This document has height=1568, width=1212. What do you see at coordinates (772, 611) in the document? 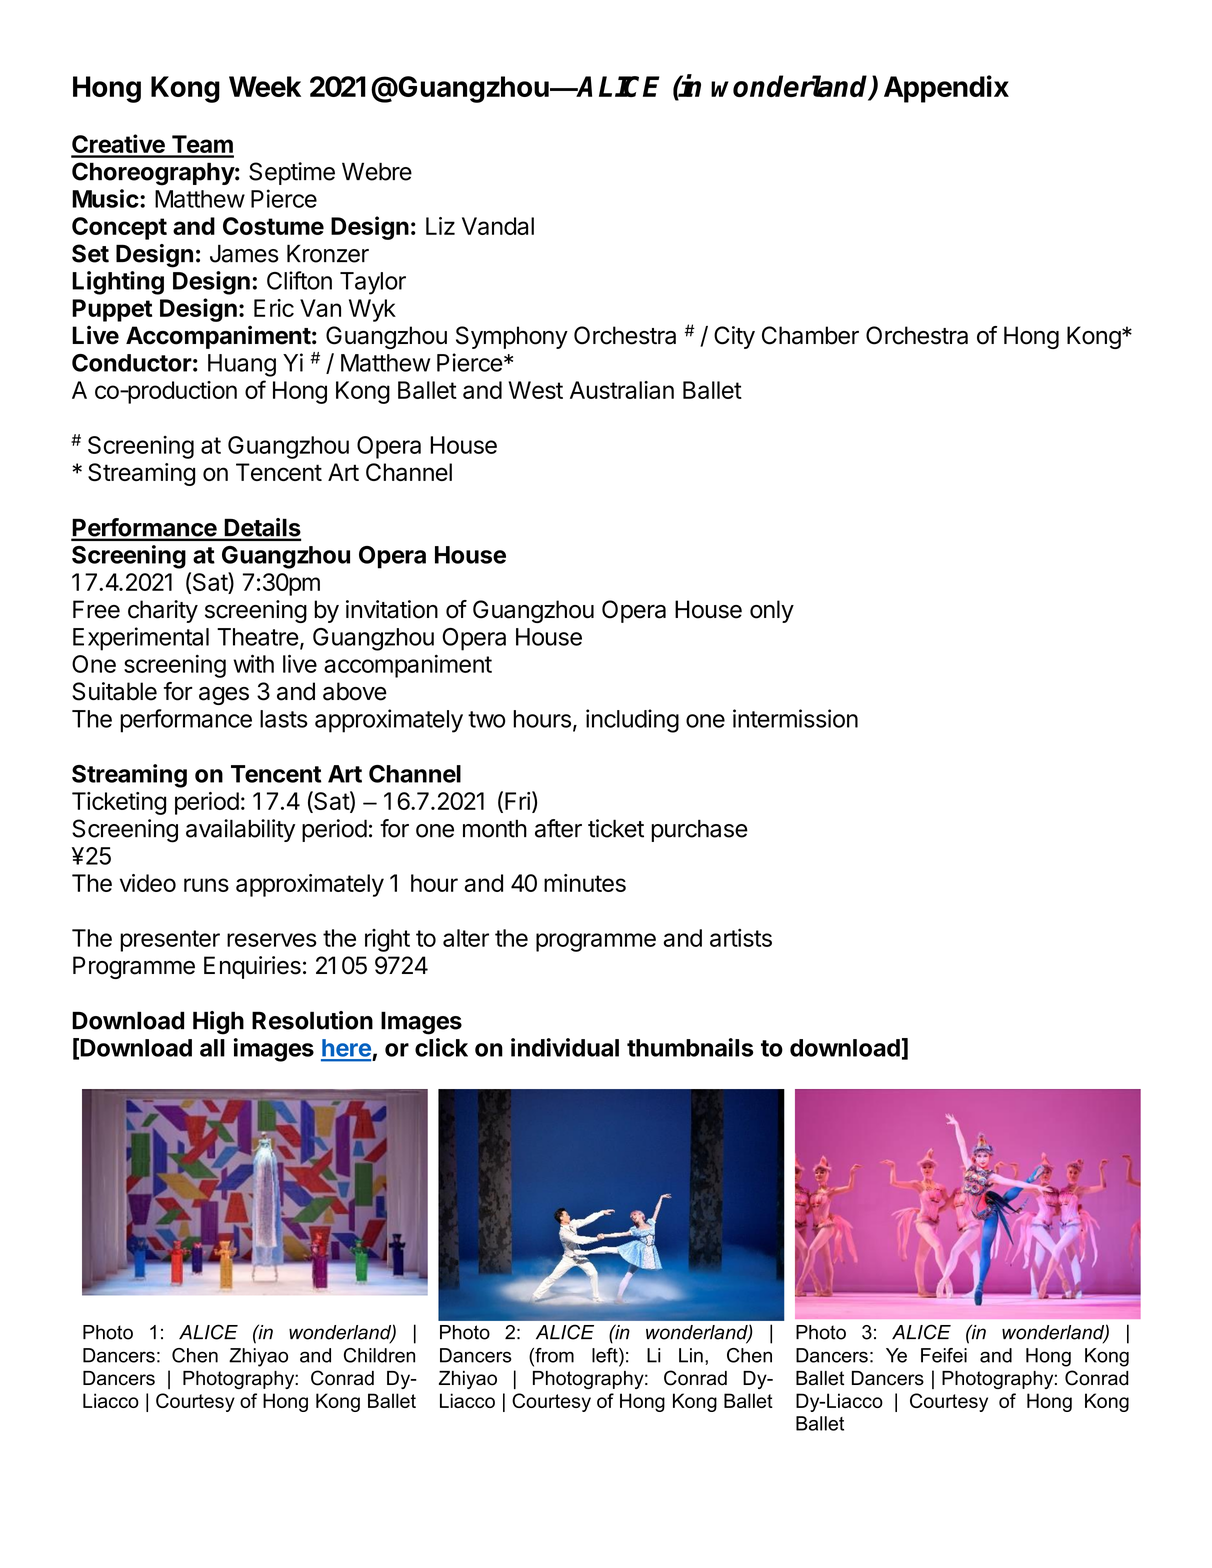
I see `only` at bounding box center [772, 611].
